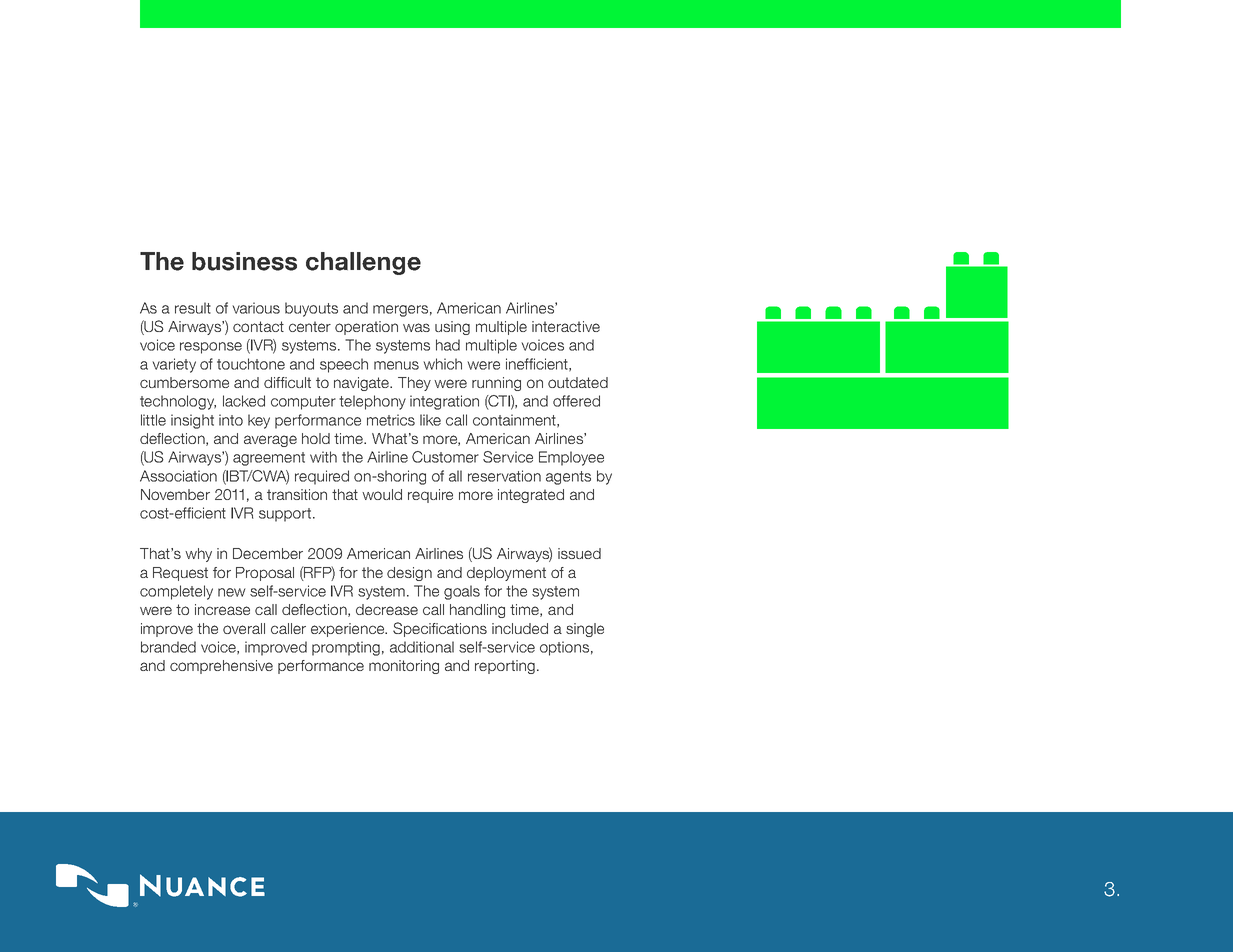  What do you see at coordinates (504, 476) in the image?
I see `reservation` at bounding box center [504, 476].
